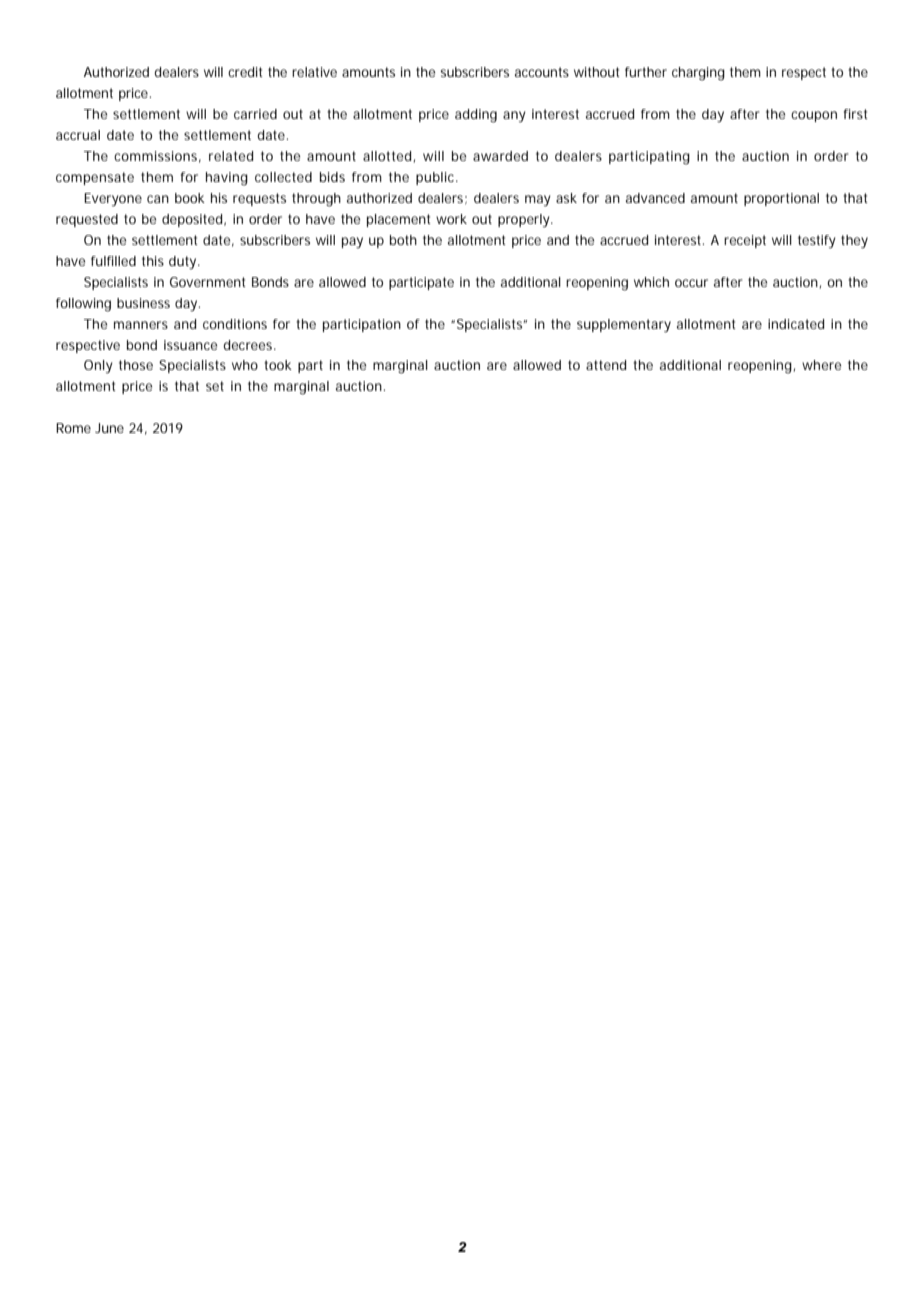 The height and width of the image is (1308, 924). Describe the element at coordinates (698, 74) in the image. I see `charging` at that location.
